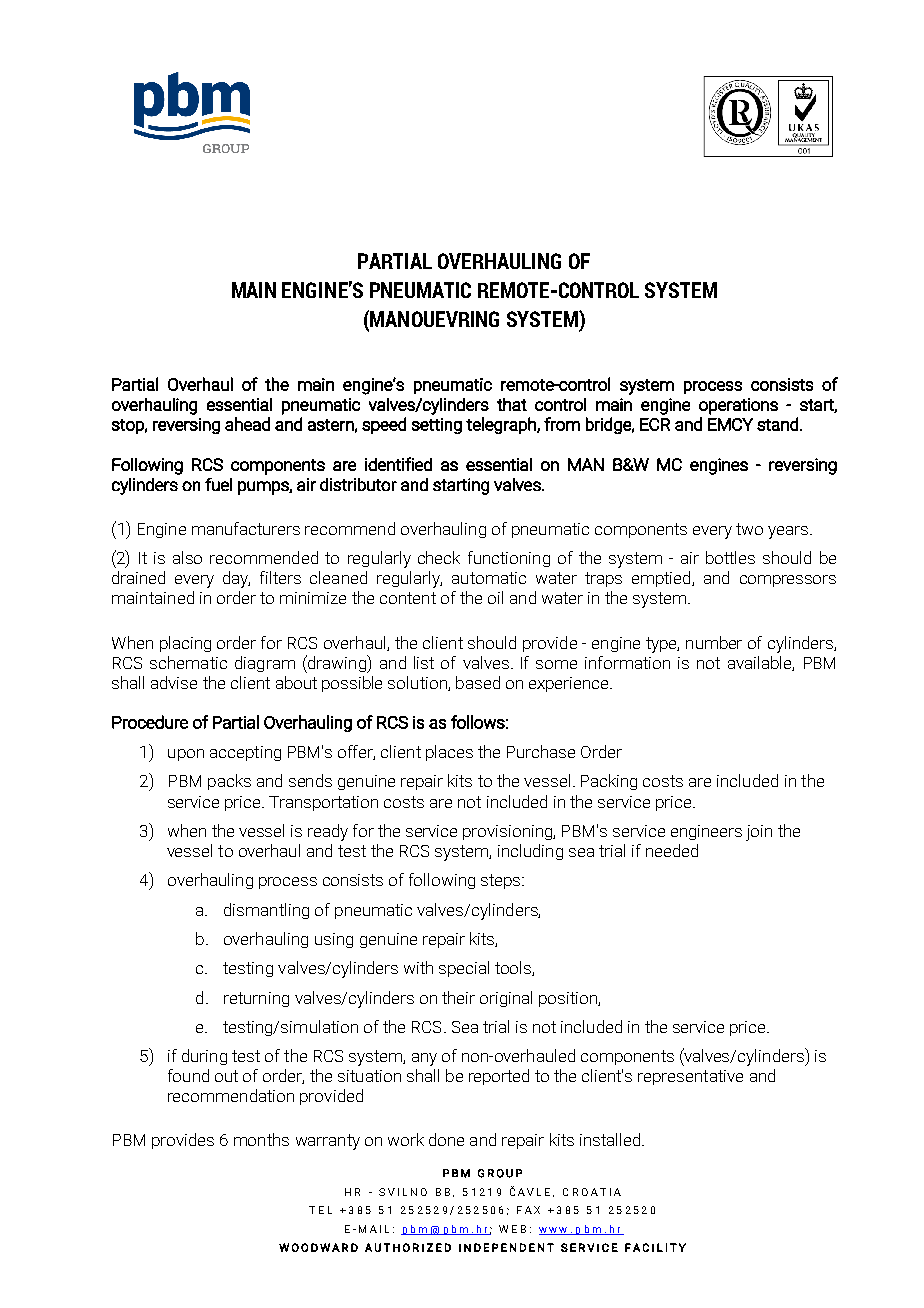  I want to click on setting, so click(437, 426).
